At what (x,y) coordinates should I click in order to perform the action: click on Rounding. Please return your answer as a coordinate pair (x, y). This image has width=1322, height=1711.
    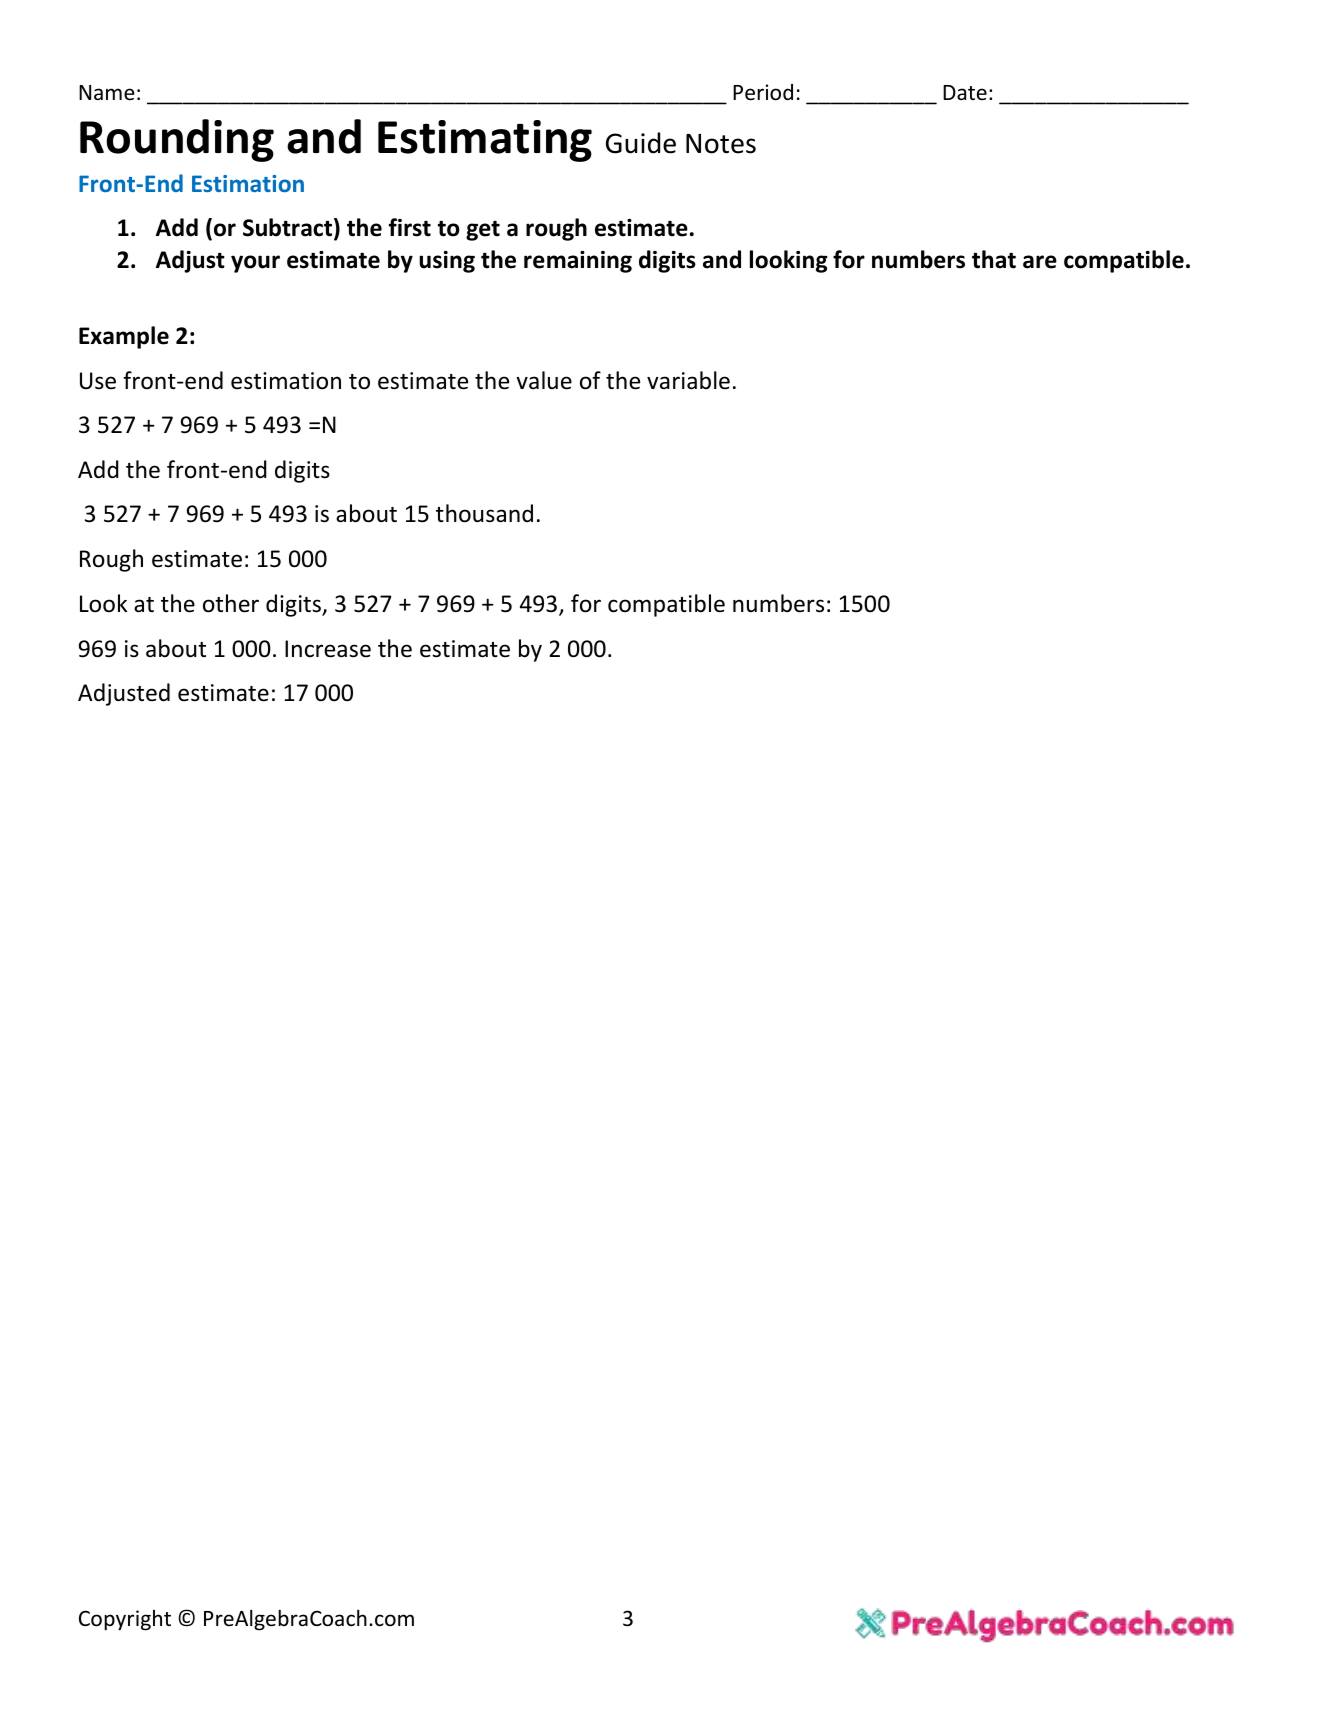
    Looking at the image, I should click on (177, 140).
